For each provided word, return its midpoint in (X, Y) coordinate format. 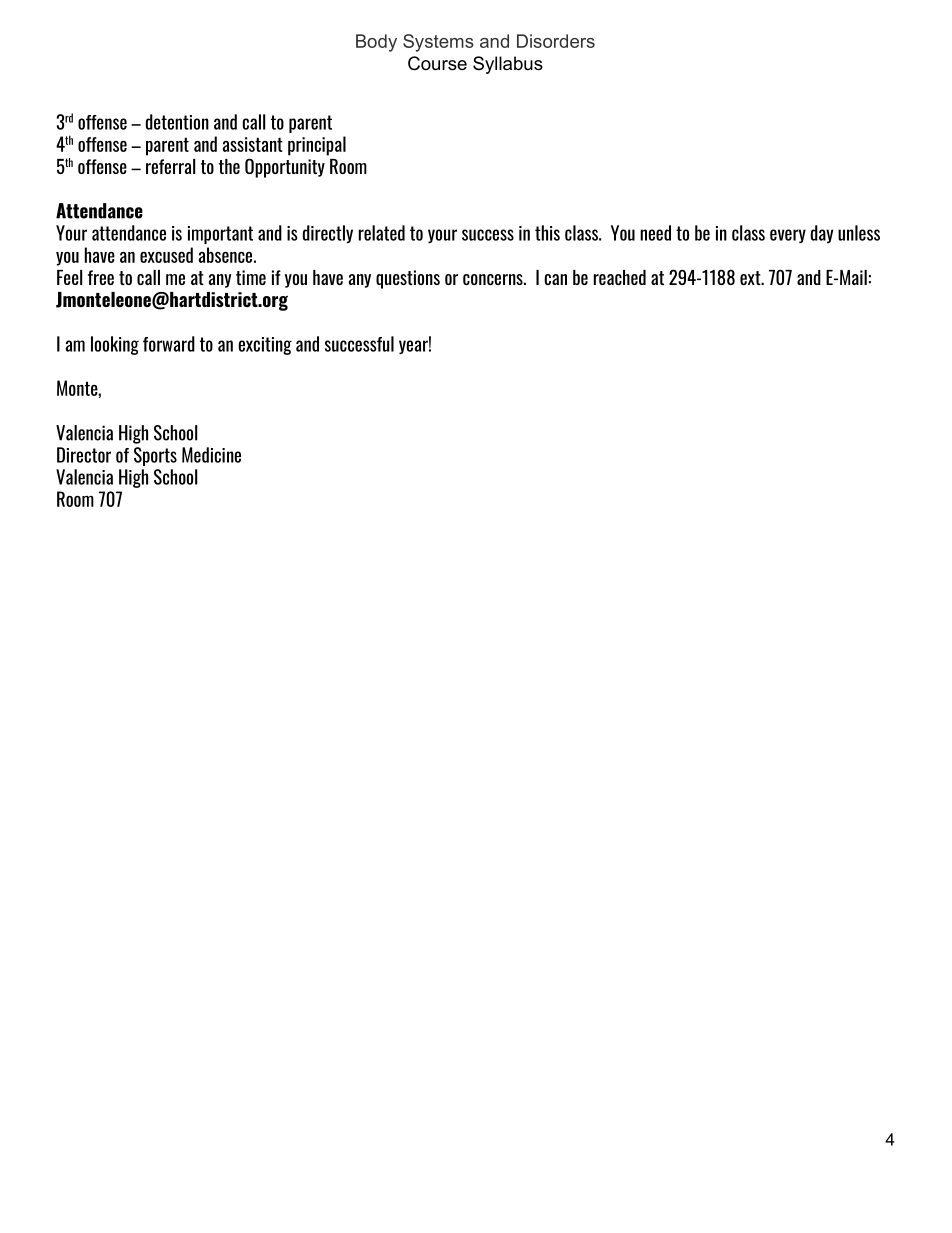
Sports (155, 456)
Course (437, 63)
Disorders (556, 41)
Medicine (211, 455)
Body (376, 43)
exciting (265, 346)
